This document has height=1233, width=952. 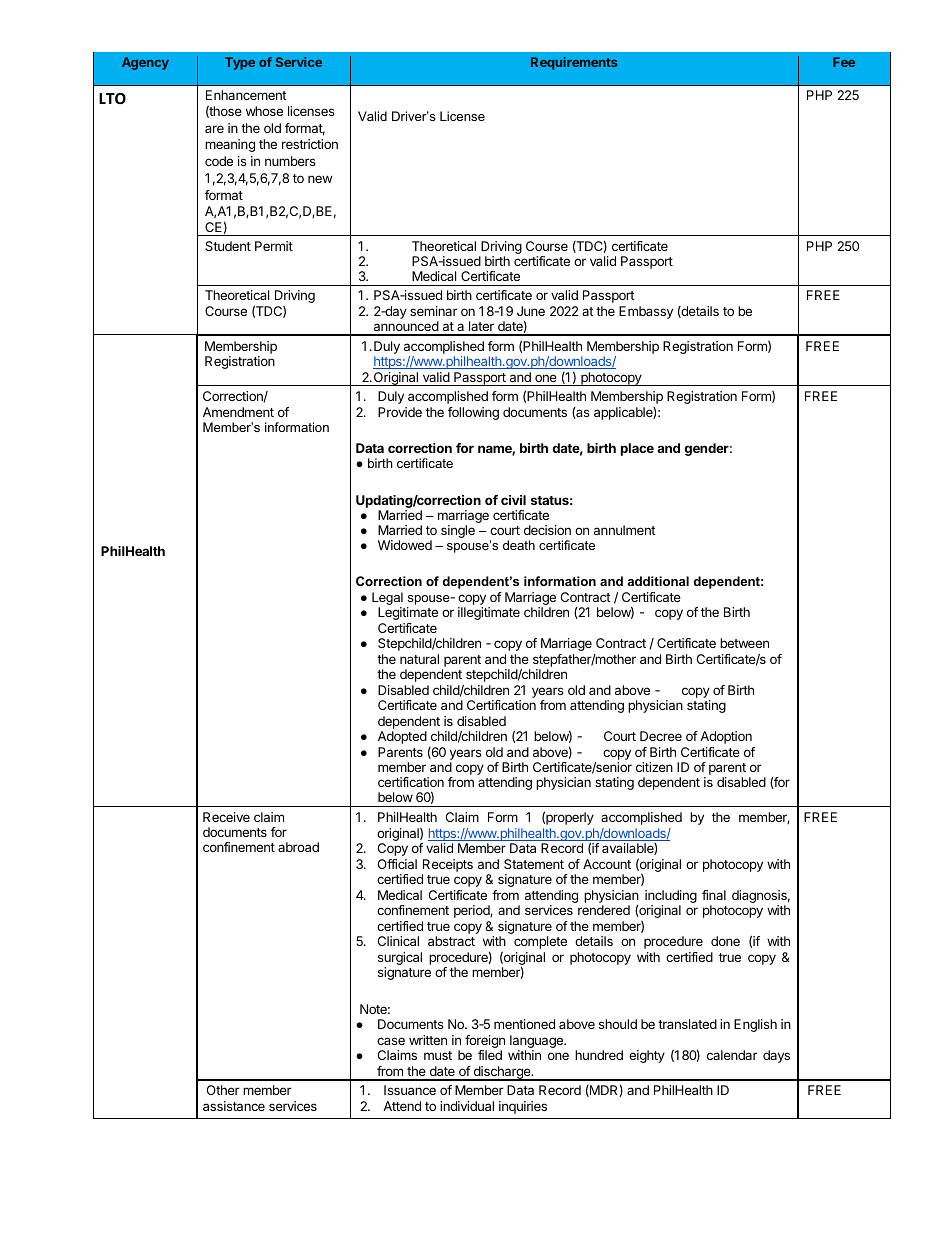 What do you see at coordinates (402, 737) in the document?
I see `Adopted` at bounding box center [402, 737].
